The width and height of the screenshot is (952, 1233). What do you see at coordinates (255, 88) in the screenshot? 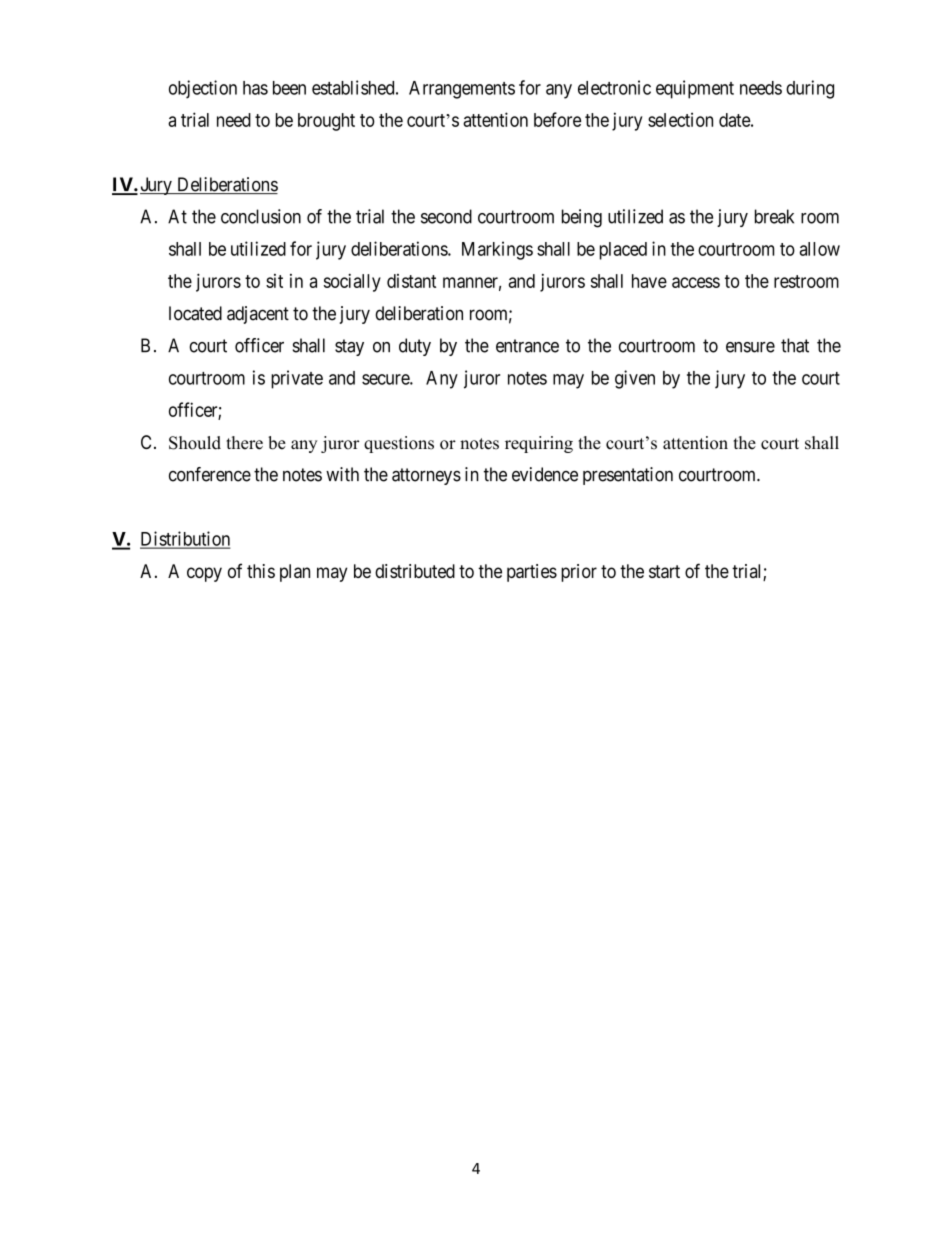
I see `has` at bounding box center [255, 88].
